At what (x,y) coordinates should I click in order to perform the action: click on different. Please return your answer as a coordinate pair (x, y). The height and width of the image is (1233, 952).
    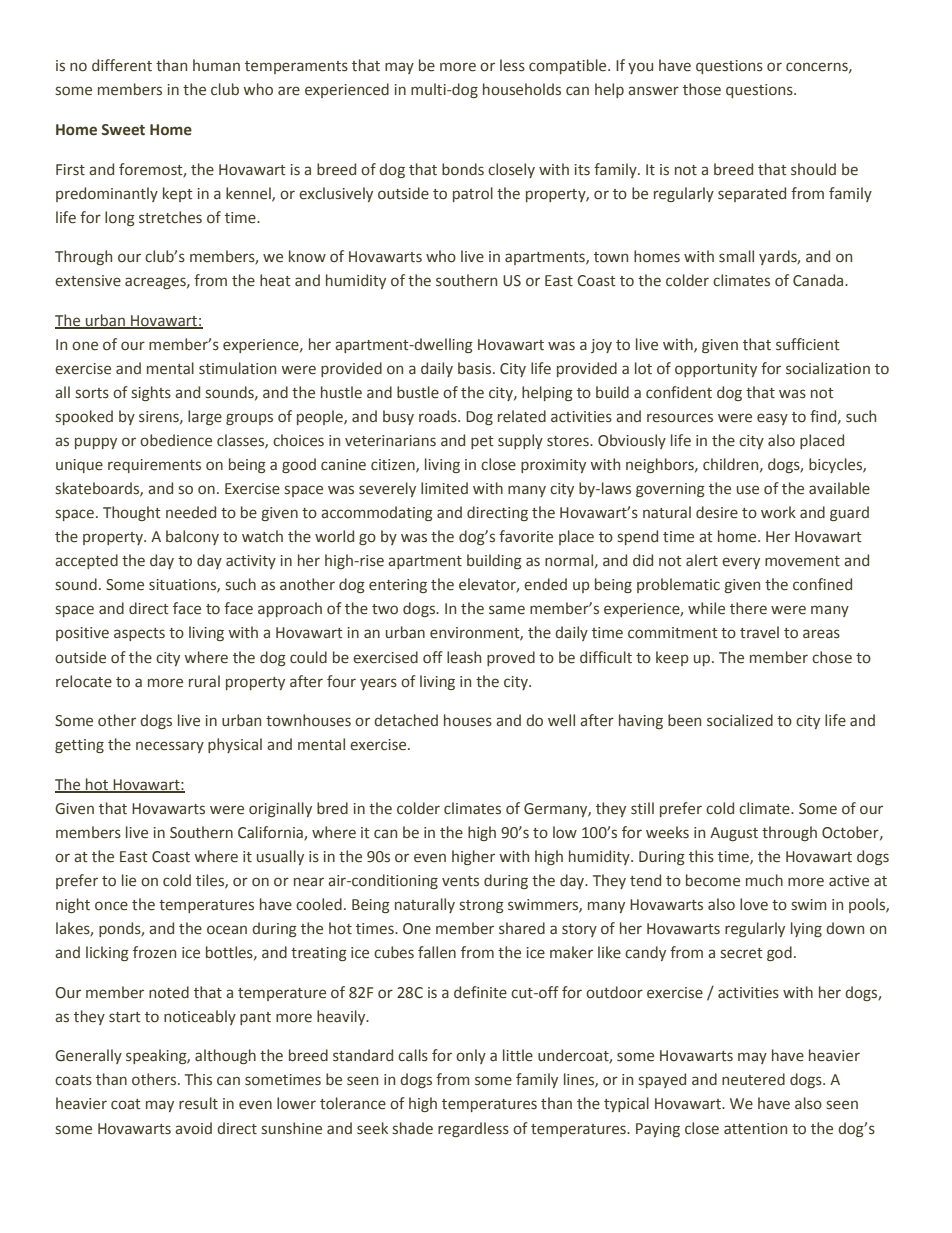
    Looking at the image, I should click on (122, 65).
